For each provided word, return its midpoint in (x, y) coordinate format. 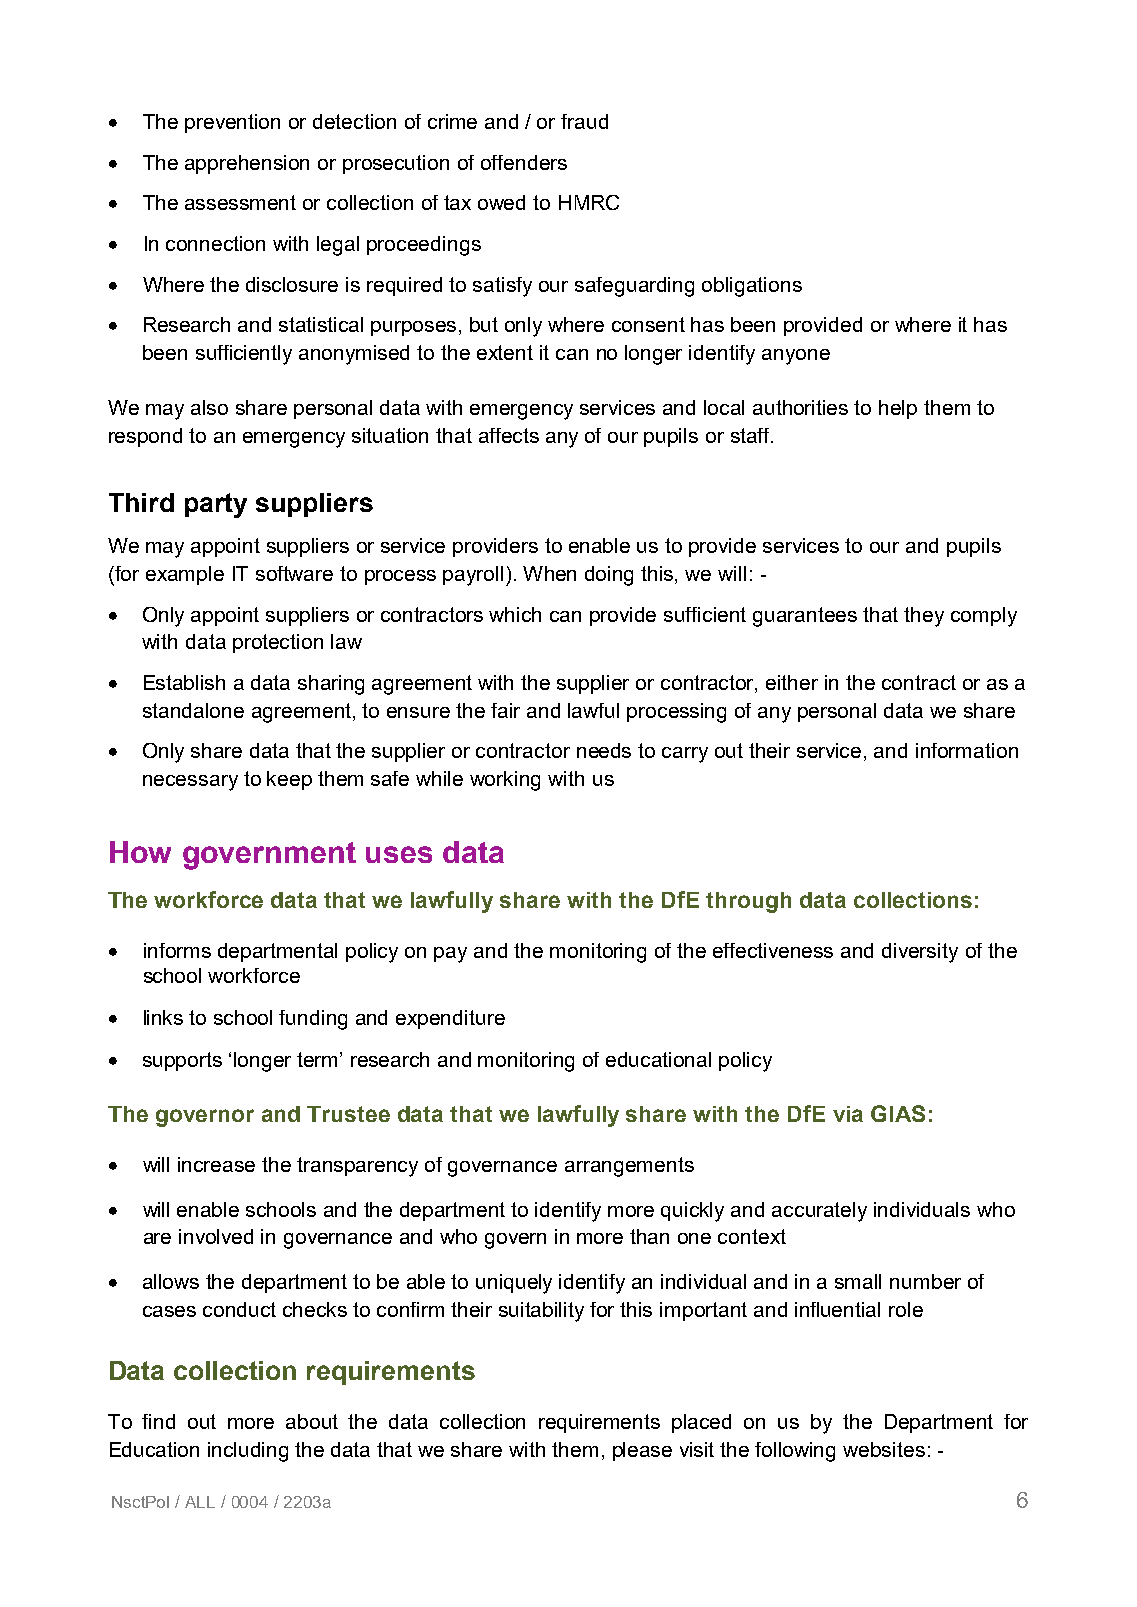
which (515, 614)
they (924, 617)
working (505, 781)
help (898, 409)
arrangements (629, 1167)
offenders (524, 162)
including (248, 1452)
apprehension (247, 164)
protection (278, 643)
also (209, 407)
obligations (752, 287)
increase (216, 1164)
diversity (920, 953)
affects (509, 435)
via (848, 1114)
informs (177, 950)
